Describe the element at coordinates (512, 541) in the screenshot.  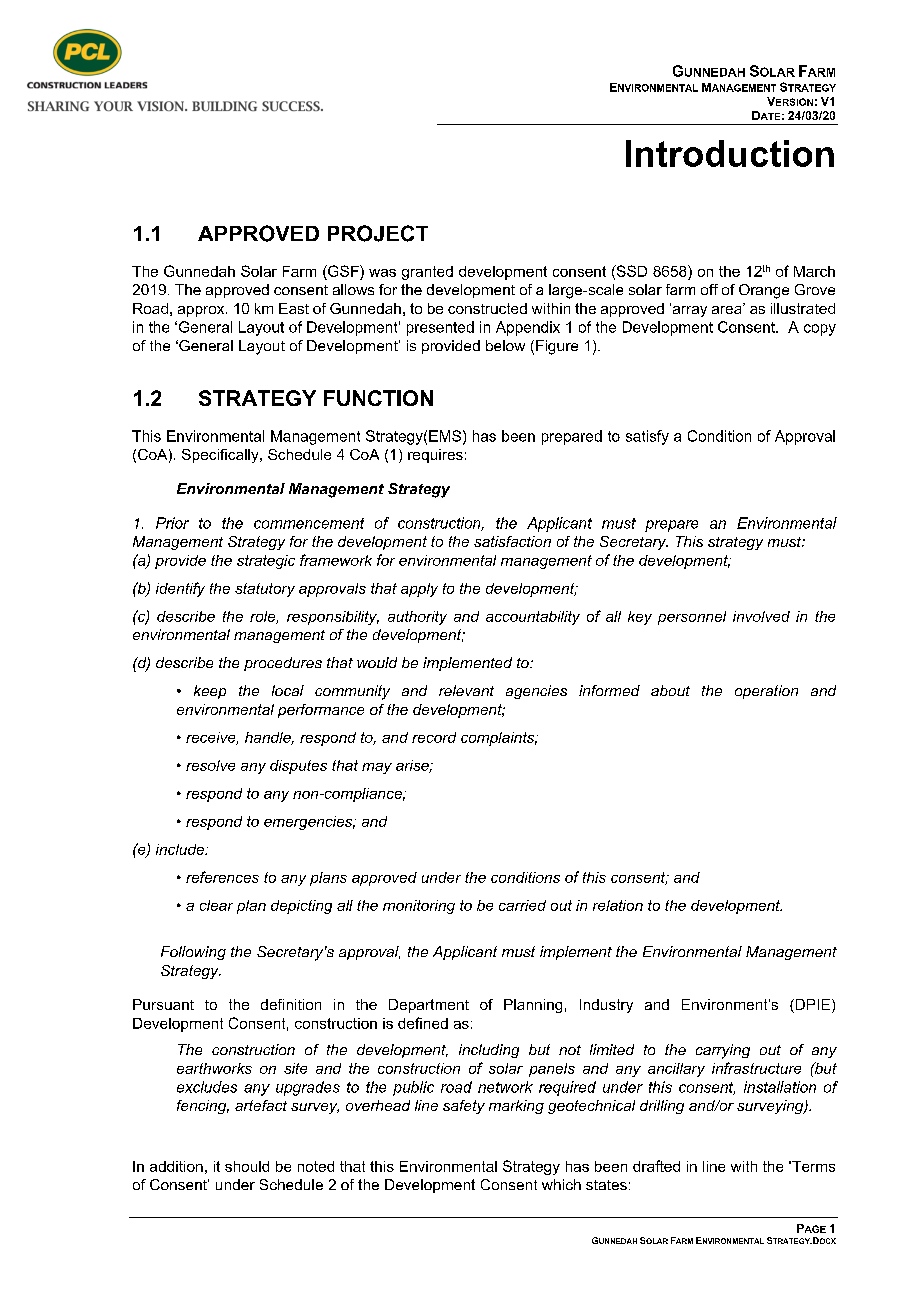
I see `satisfaction` at that location.
